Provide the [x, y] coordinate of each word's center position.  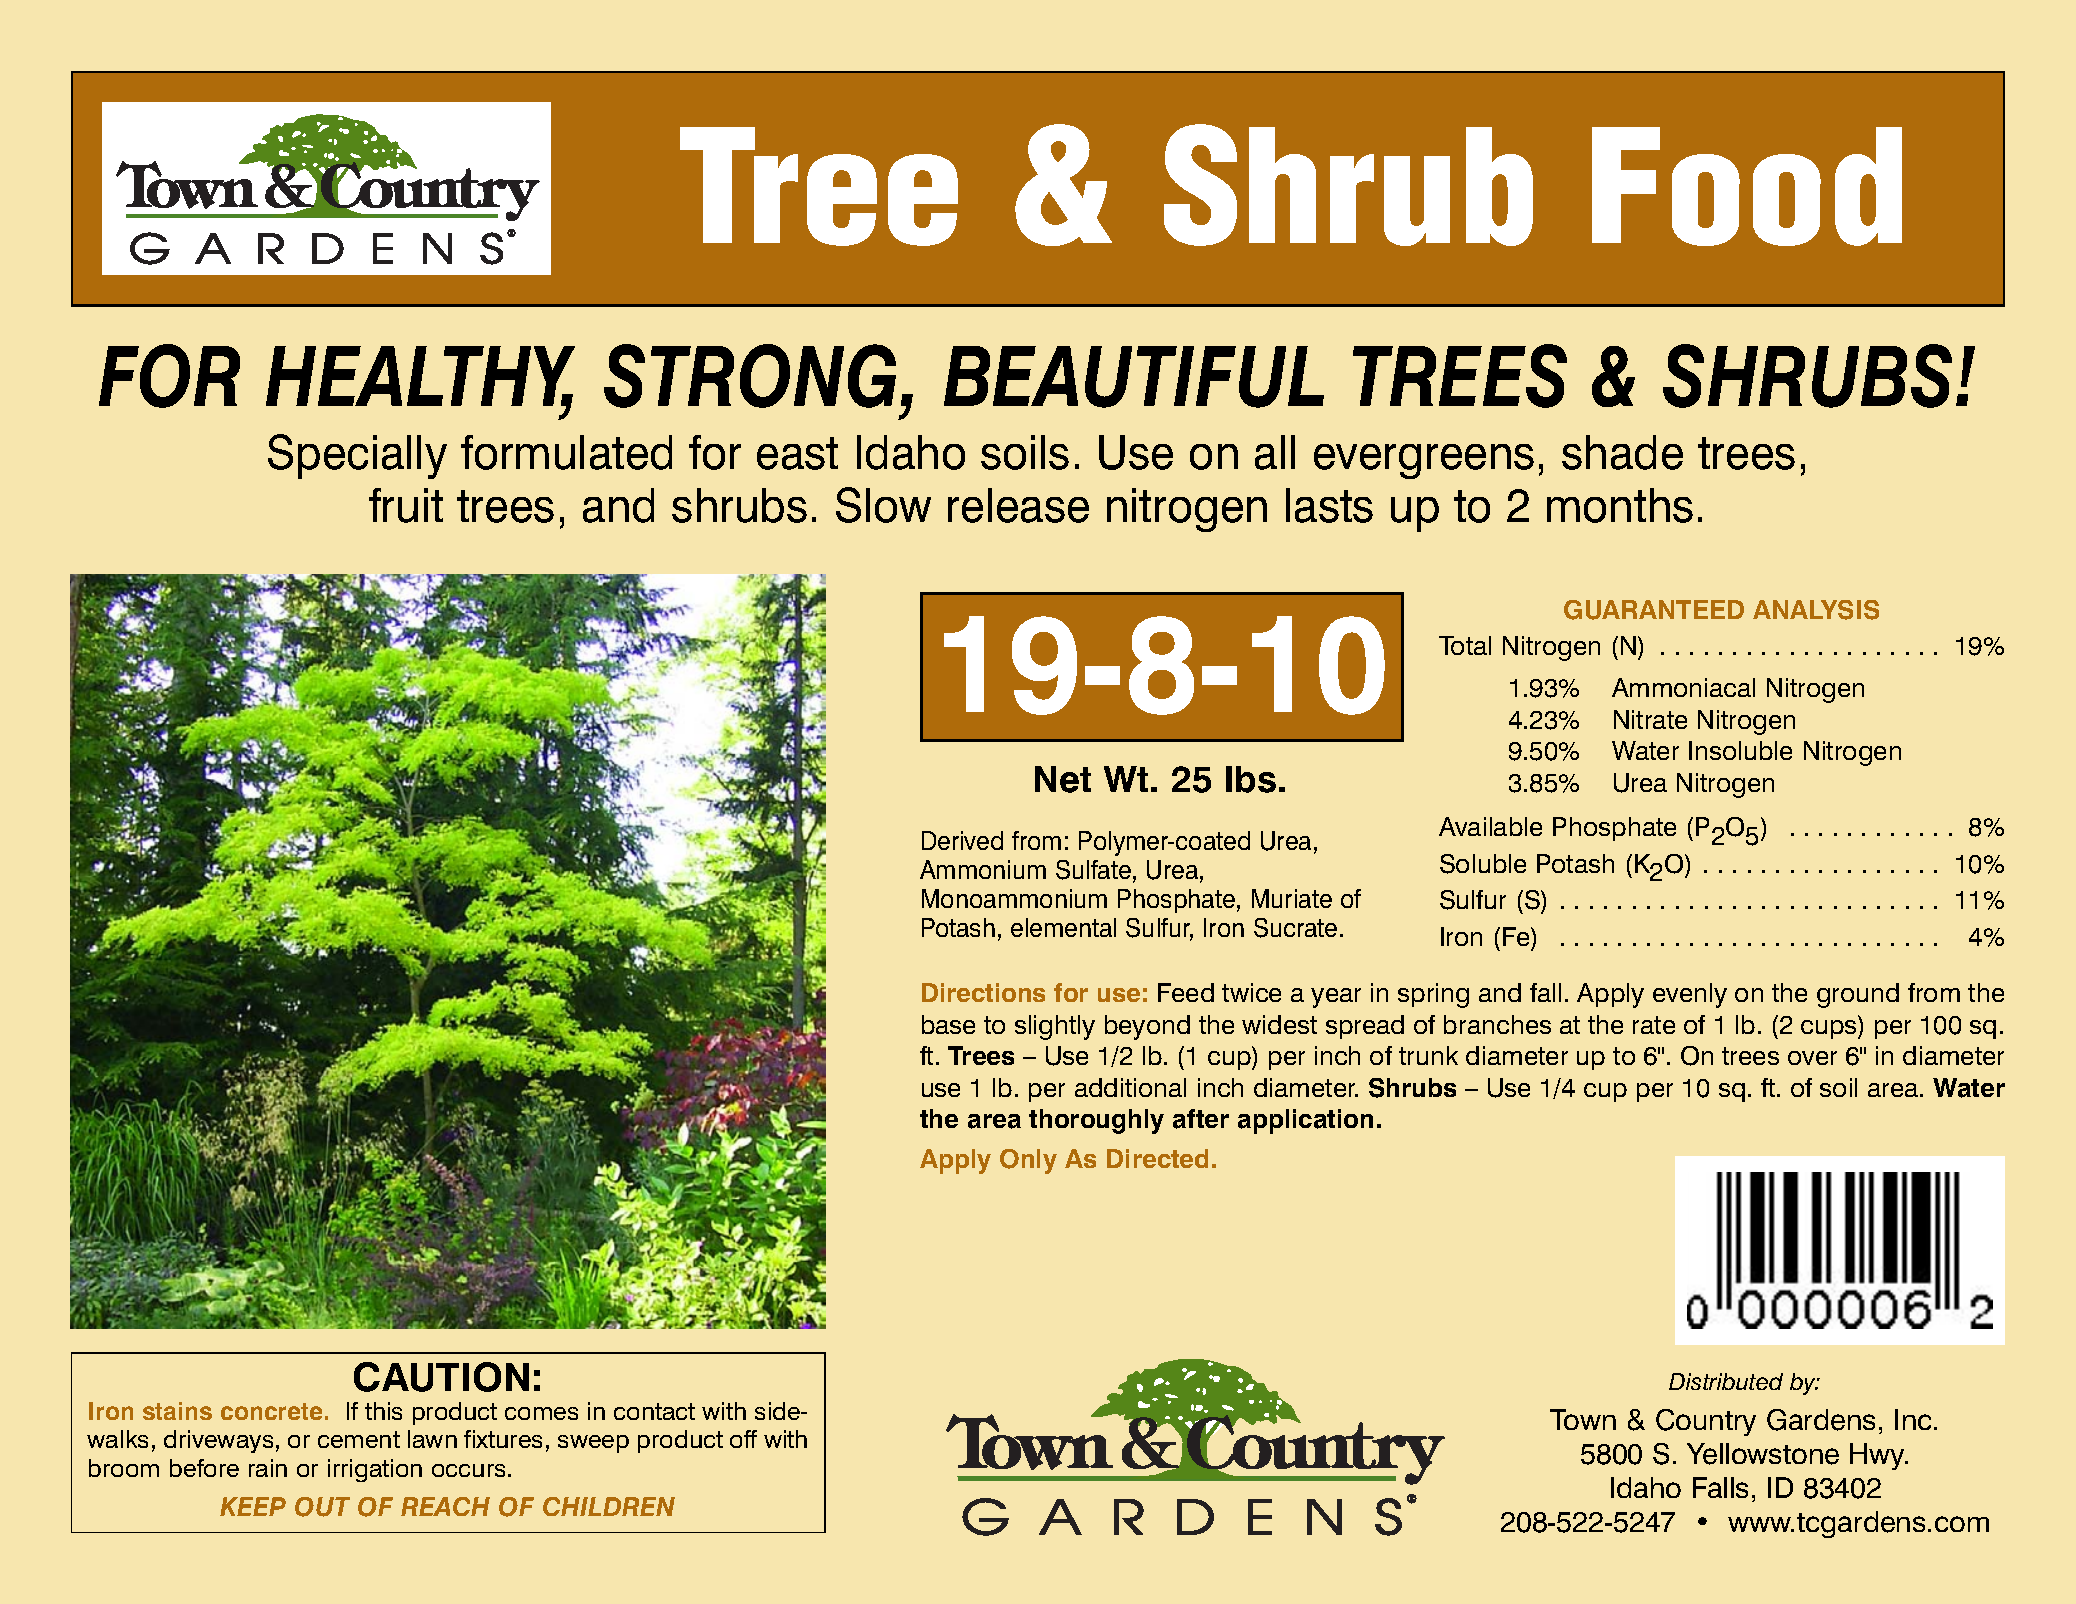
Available [1490, 826]
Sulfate [1093, 870]
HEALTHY [420, 377]
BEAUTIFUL [1134, 377]
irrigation [375, 1470]
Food [1747, 186]
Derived [962, 840]
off [743, 1439]
